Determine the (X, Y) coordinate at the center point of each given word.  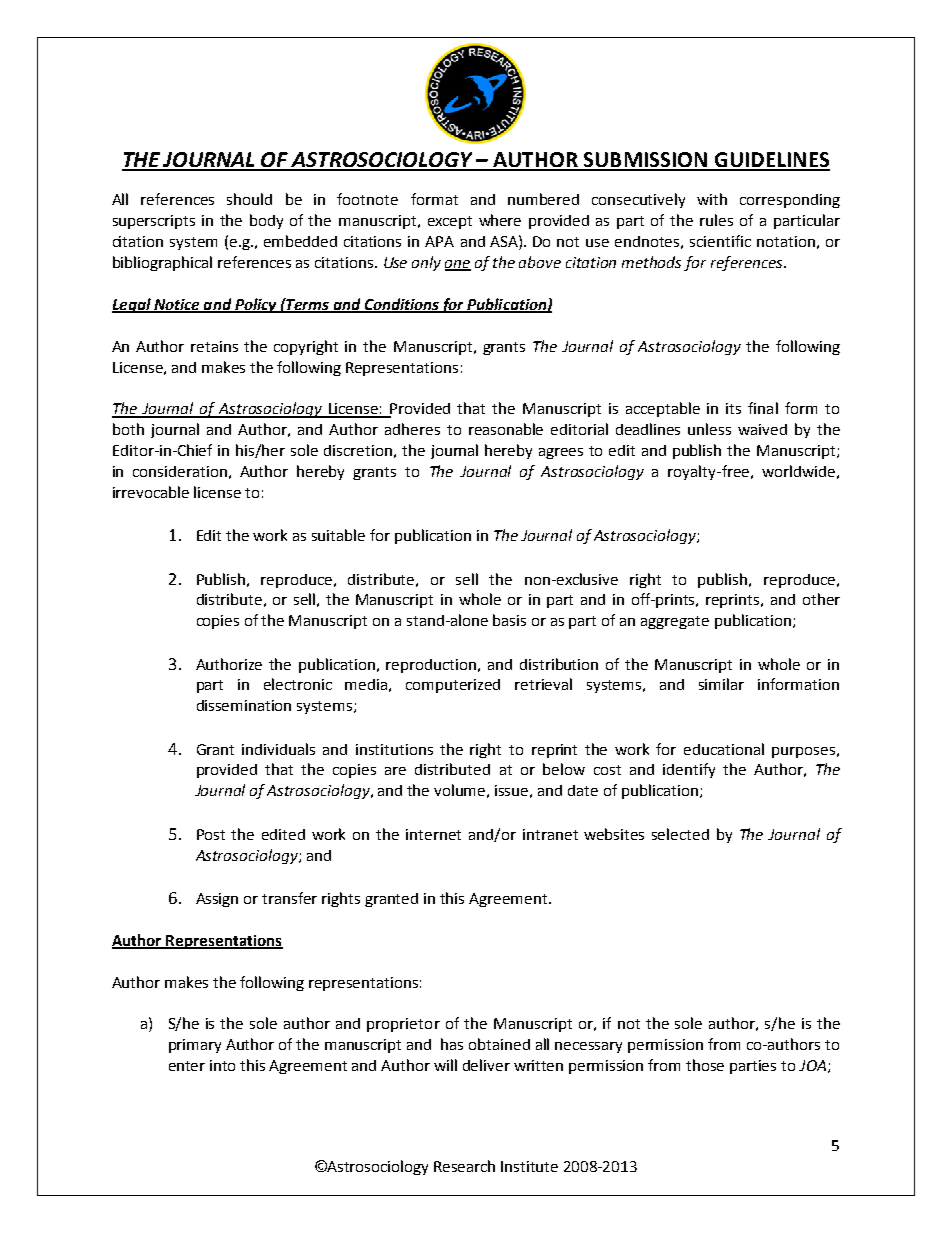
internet (433, 834)
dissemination (244, 705)
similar (721, 684)
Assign (217, 900)
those (705, 1065)
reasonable (506, 429)
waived (762, 429)
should (249, 199)
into (222, 1065)
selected (680, 834)
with (712, 199)
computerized (453, 686)
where (500, 220)
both (128, 429)
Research (464, 1166)
